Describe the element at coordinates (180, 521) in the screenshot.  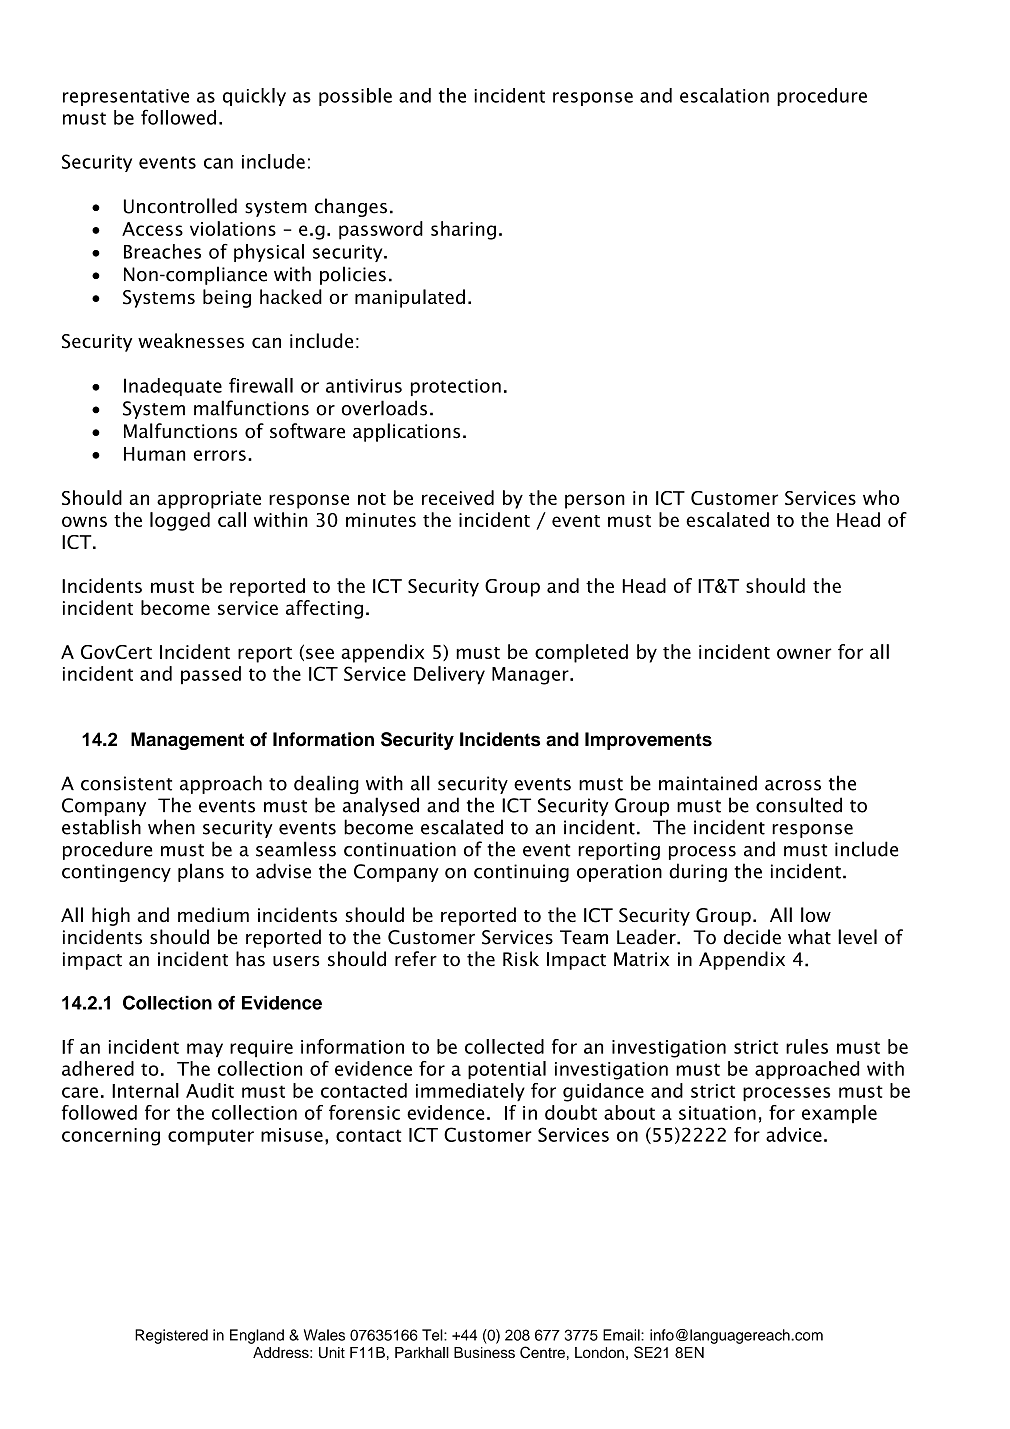
I see `logged` at that location.
